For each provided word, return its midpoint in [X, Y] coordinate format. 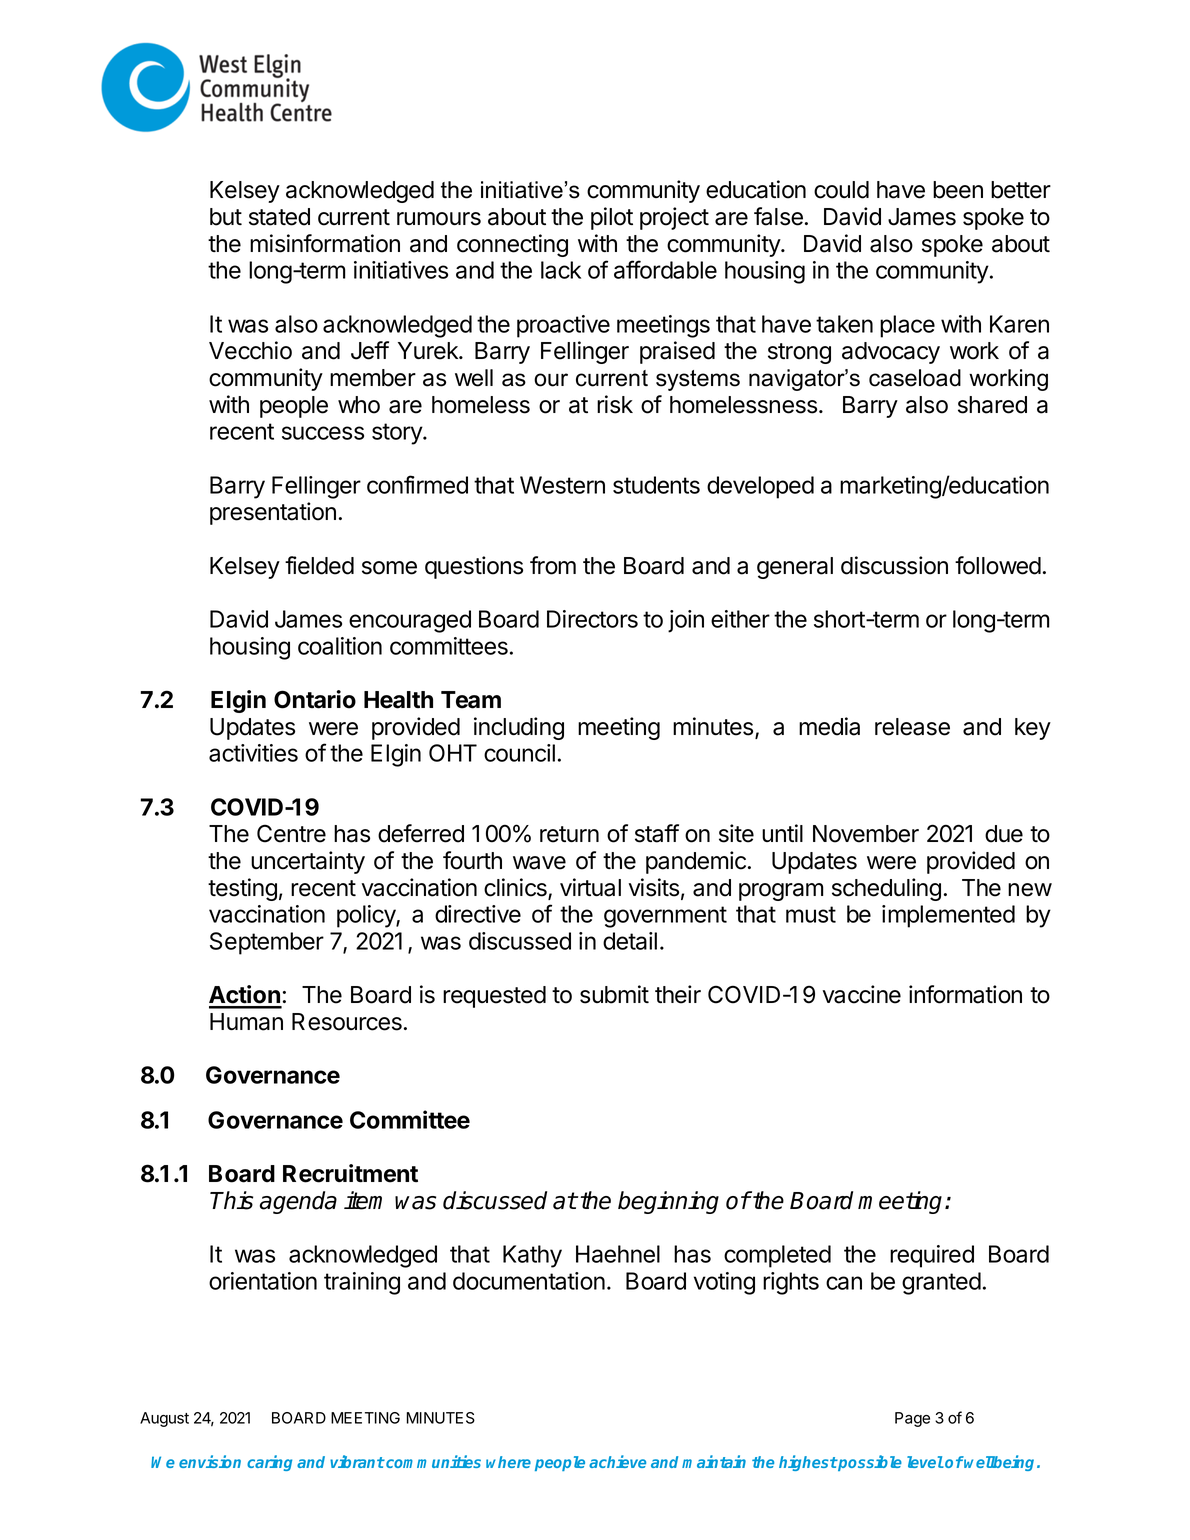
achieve [617, 1461]
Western [562, 485]
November [866, 834]
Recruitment [350, 1173]
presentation [273, 513]
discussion [894, 565]
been [958, 190]
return [569, 834]
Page [912, 1419]
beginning [668, 1202]
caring [269, 1463]
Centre [291, 833]
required [932, 1256]
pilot [612, 218]
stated [279, 217]
